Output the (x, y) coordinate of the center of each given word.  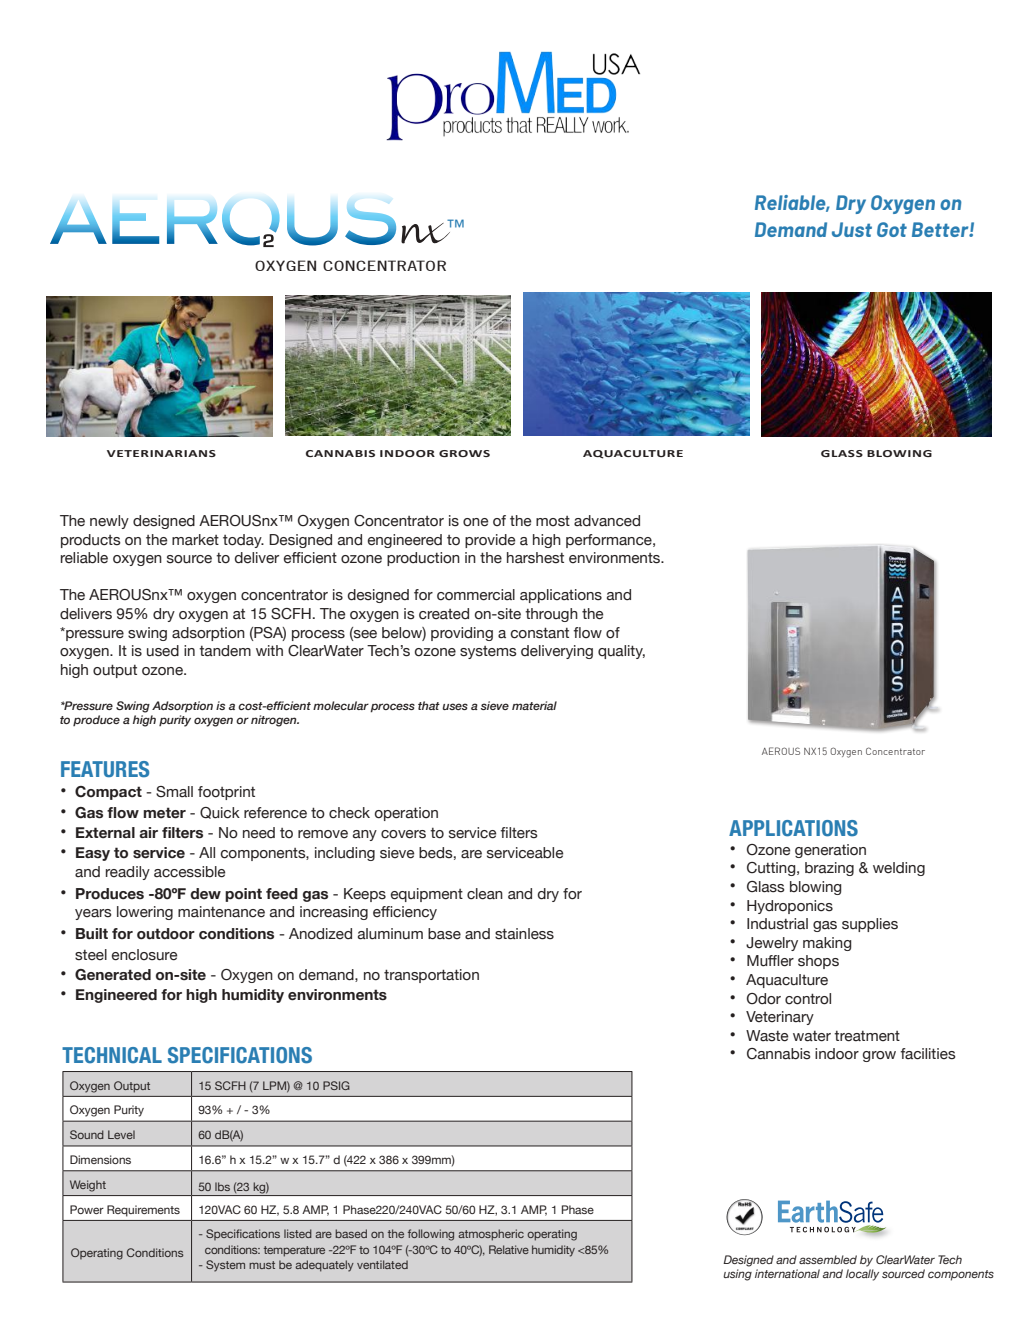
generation (830, 851)
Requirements (143, 1211)
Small (174, 792)
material (534, 705)
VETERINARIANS (161, 453)
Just (852, 229)
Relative (509, 1249)
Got (892, 229)
